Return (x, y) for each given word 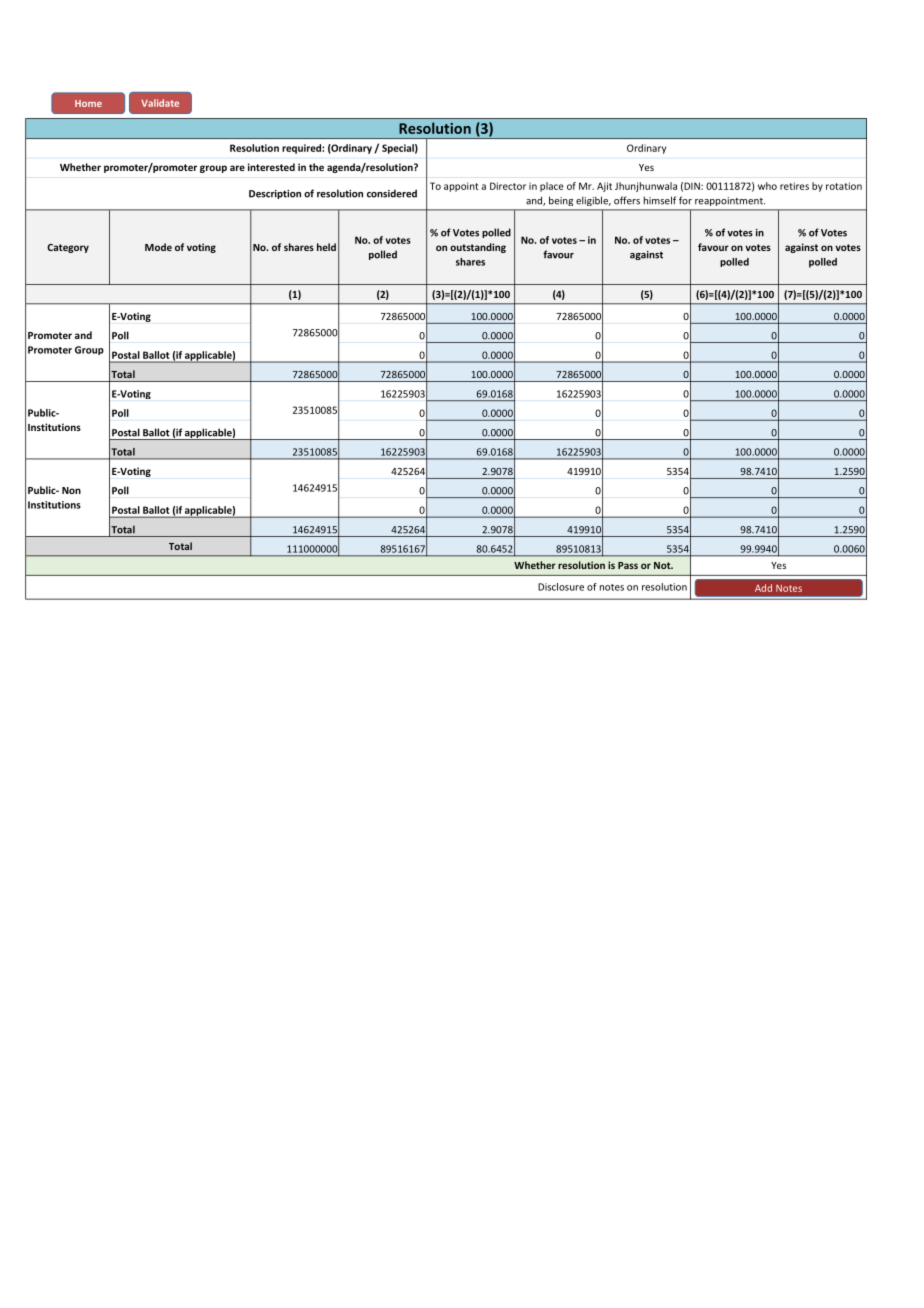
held (326, 247)
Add (763, 588)
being (561, 201)
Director (508, 186)
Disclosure (561, 587)
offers (627, 200)
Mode (158, 247)
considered (392, 193)
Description (275, 194)
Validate (160, 103)
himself (660, 200)
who (767, 186)
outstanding (478, 248)
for (685, 200)
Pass (628, 565)
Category (68, 248)
